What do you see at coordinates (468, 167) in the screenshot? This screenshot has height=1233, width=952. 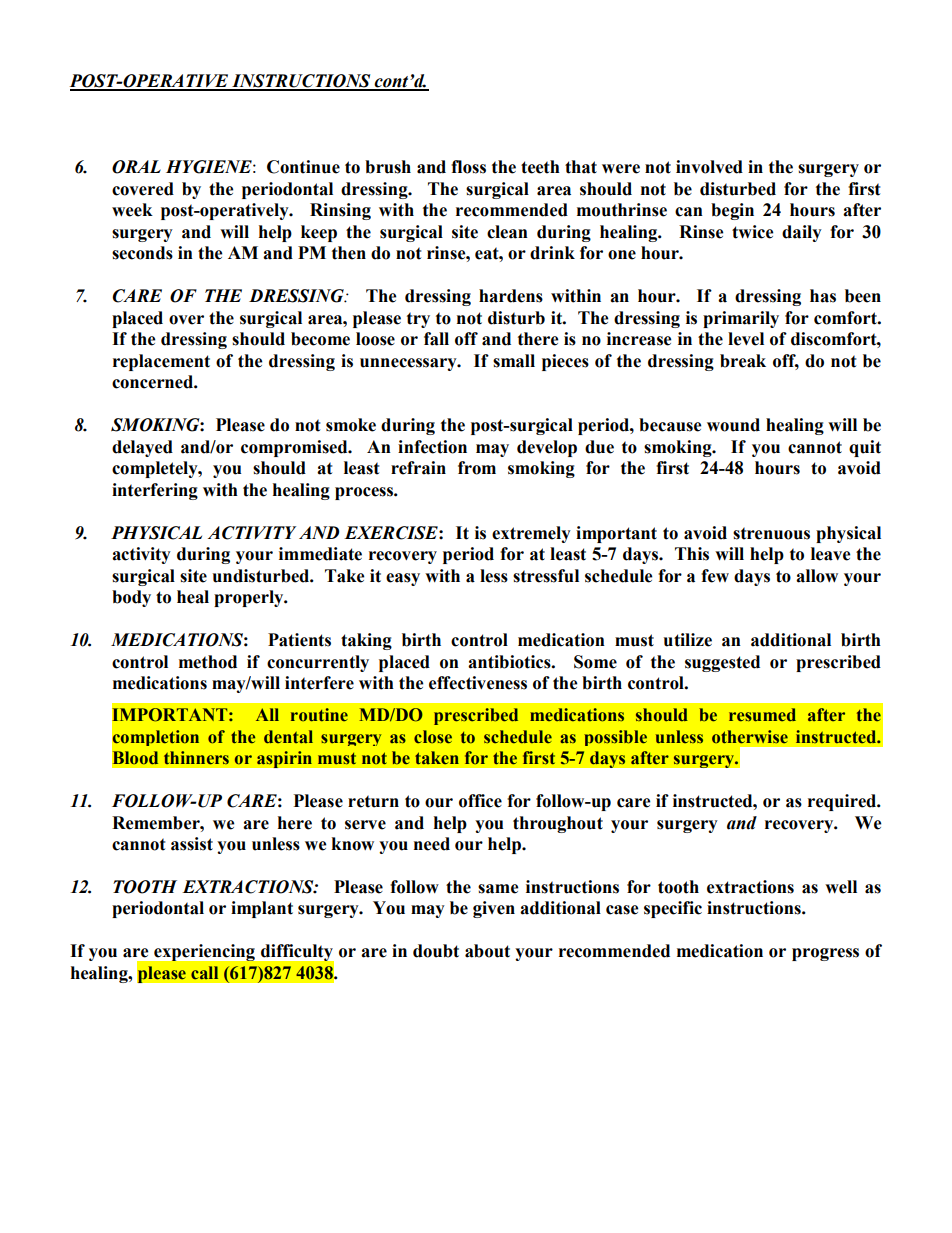 I see `floss` at bounding box center [468, 167].
